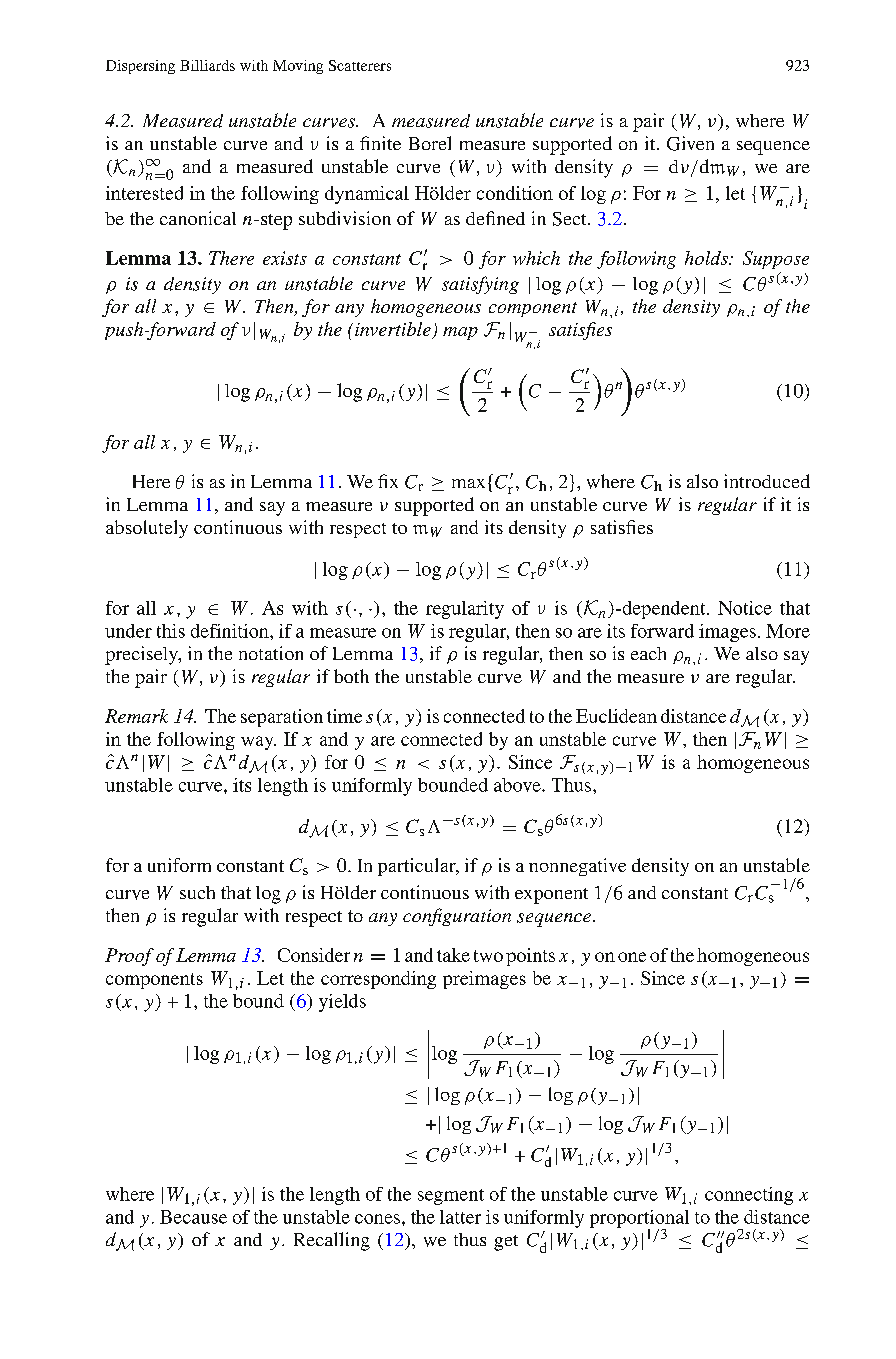  Describe the element at coordinates (351, 676) in the screenshot. I see `both` at that location.
